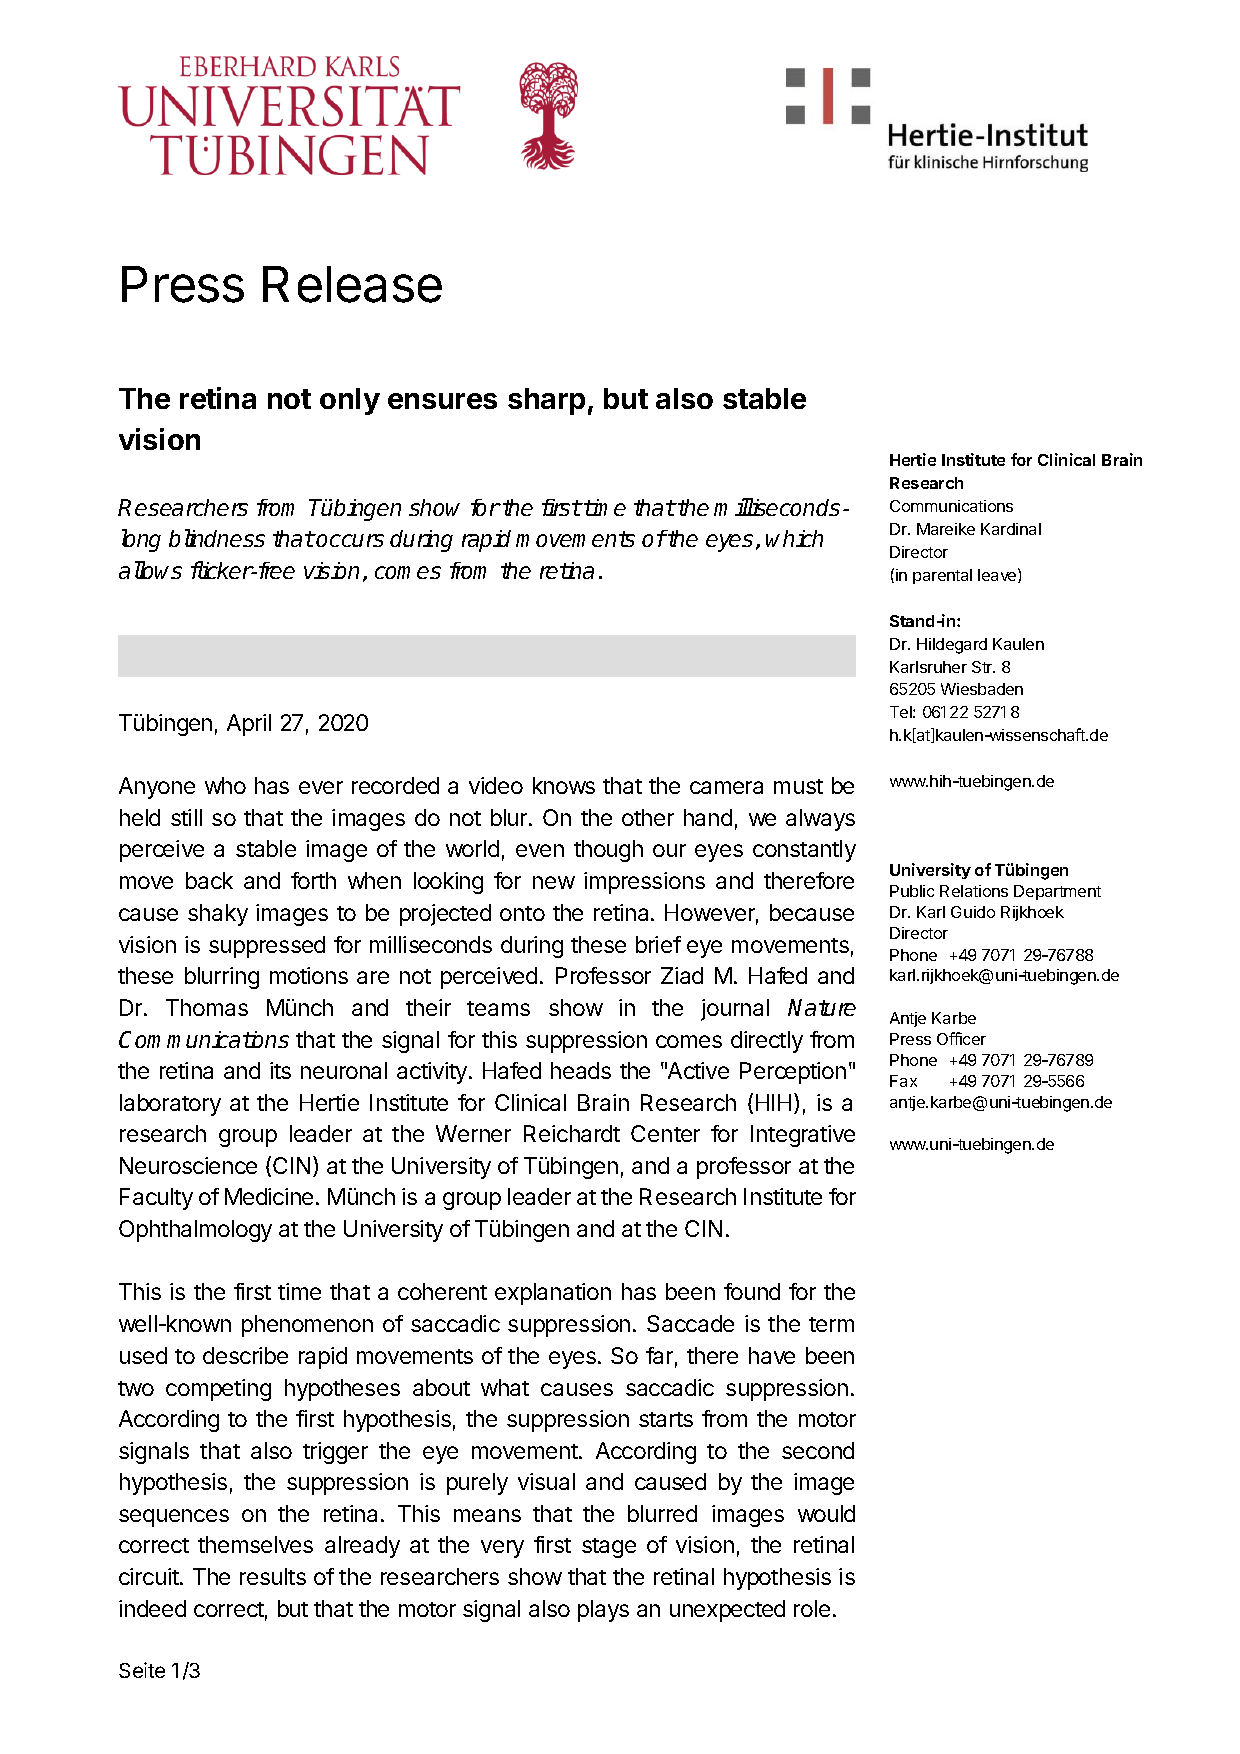  What do you see at coordinates (249, 725) in the screenshot?
I see `April` at bounding box center [249, 725].
